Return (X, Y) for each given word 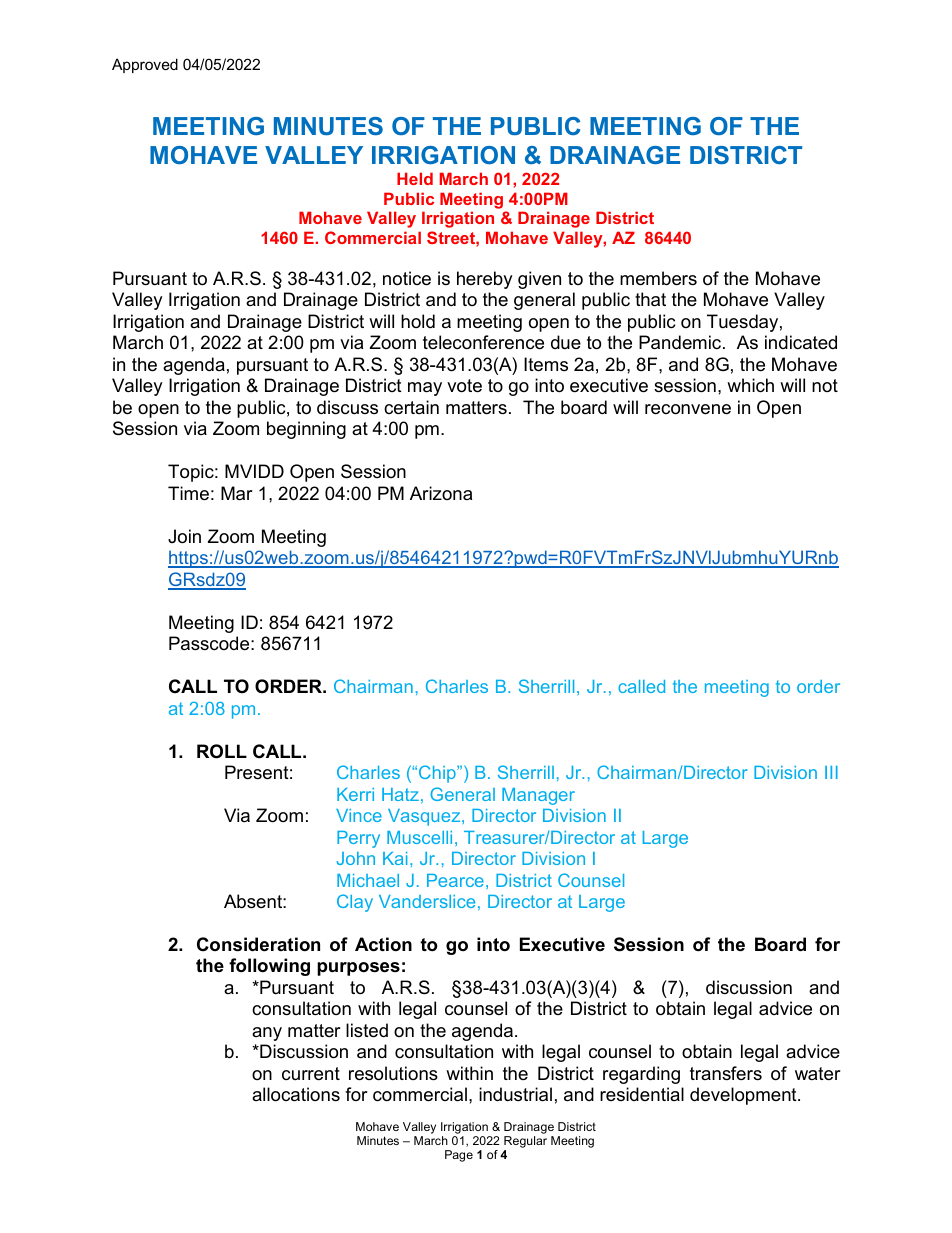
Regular (525, 1143)
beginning (306, 430)
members (658, 278)
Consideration (258, 944)
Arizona (441, 493)
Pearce (455, 880)
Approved (145, 65)
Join (184, 536)
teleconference (483, 342)
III (831, 772)
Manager (538, 796)
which (750, 385)
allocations (296, 1094)
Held (415, 178)
